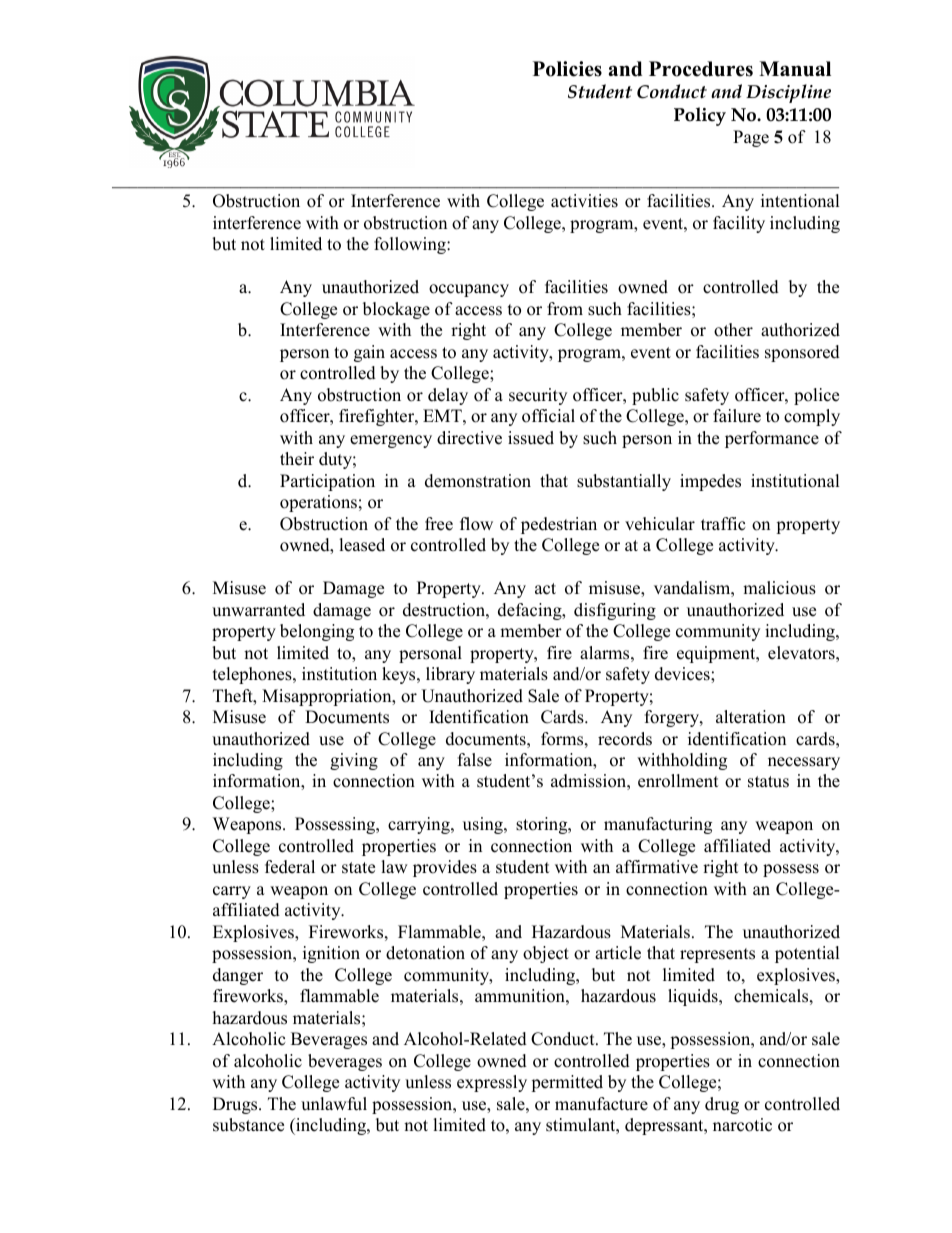 The width and height of the document is (952, 1233). Describe the element at coordinates (297, 459) in the document. I see `their` at that location.
